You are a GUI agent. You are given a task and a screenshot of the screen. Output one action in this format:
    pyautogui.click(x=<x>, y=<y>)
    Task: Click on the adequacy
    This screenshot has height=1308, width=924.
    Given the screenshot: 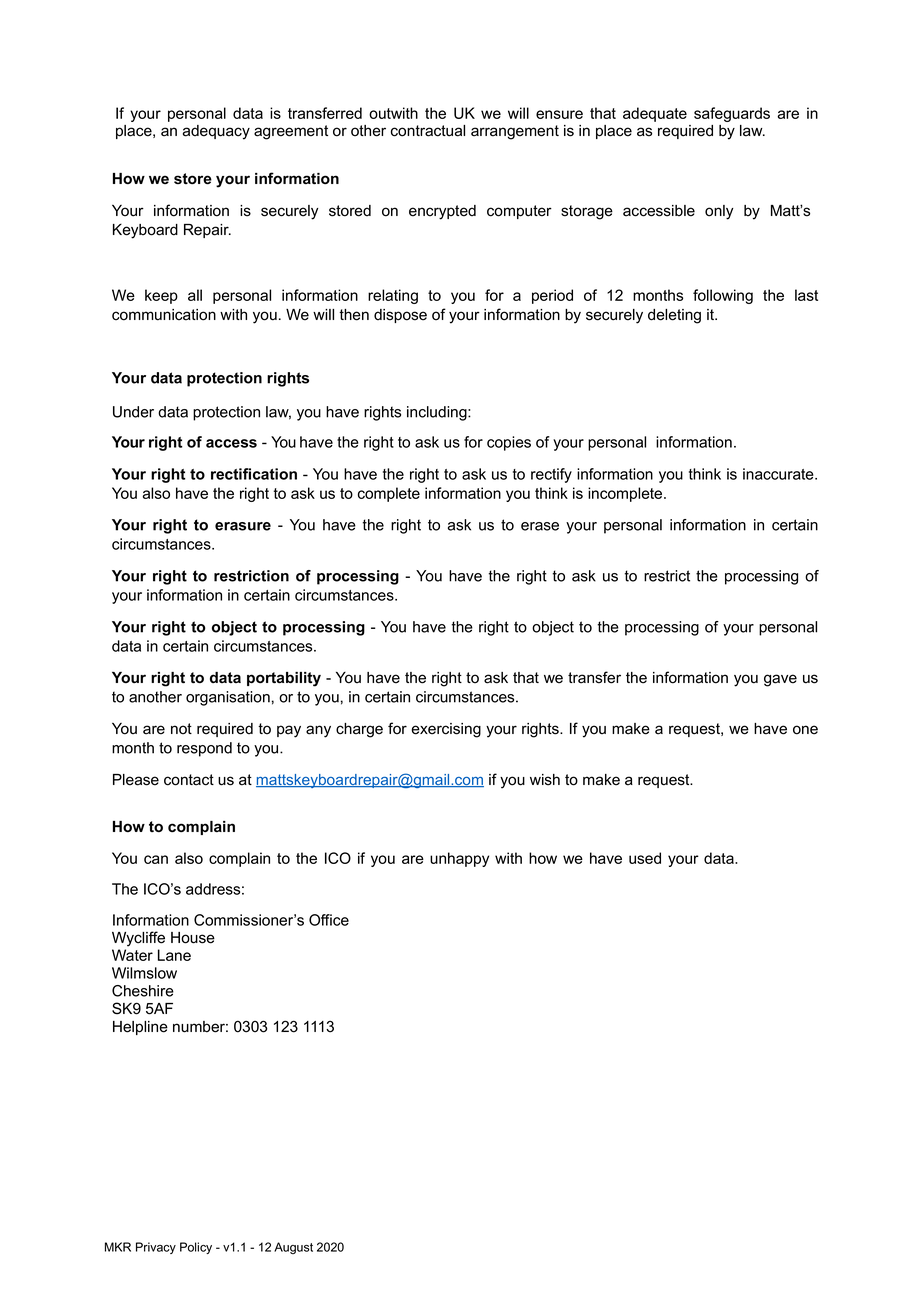 What is the action you would take?
    pyautogui.click(x=216, y=132)
